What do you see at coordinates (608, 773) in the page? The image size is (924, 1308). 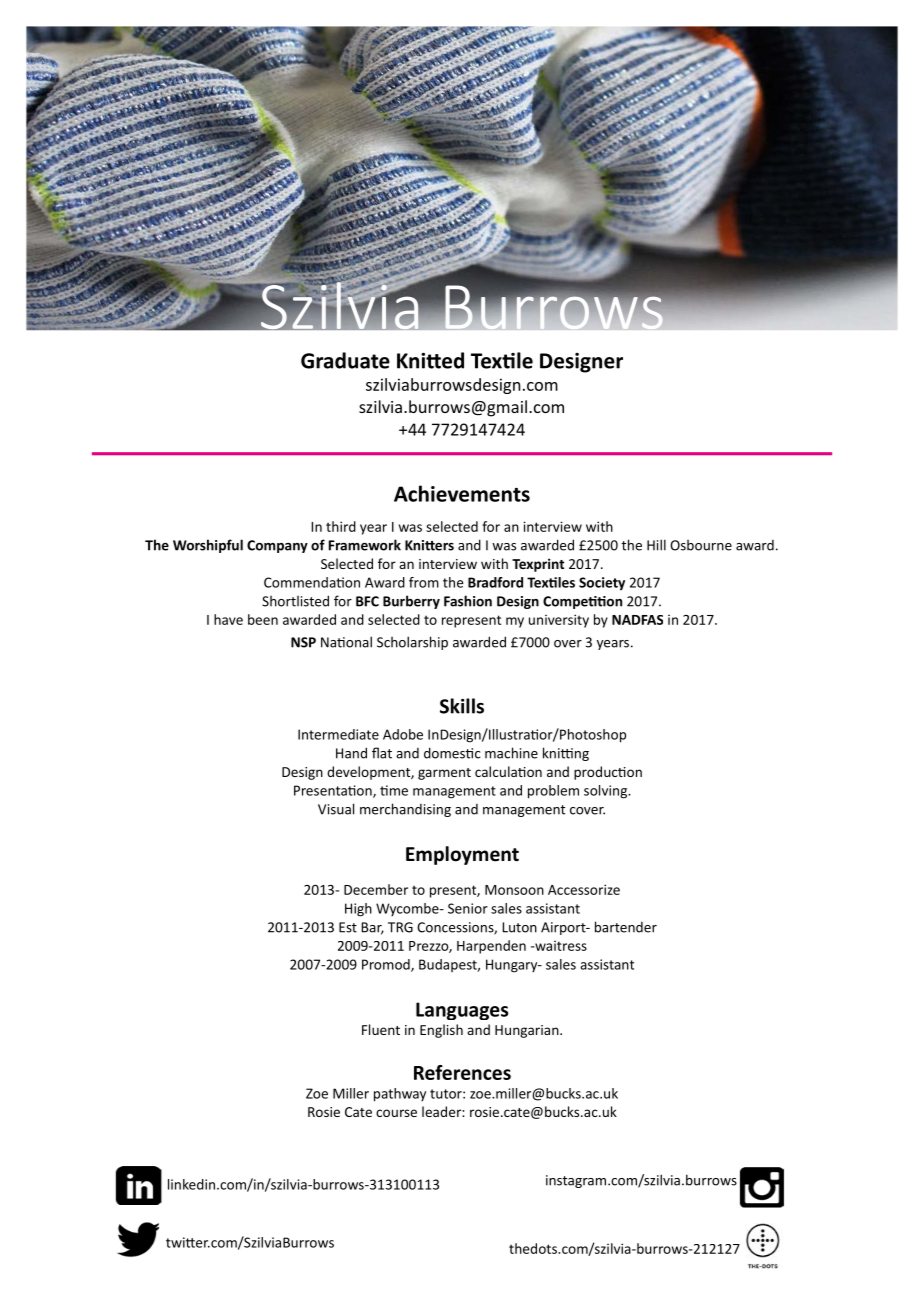 I see `production` at bounding box center [608, 773].
